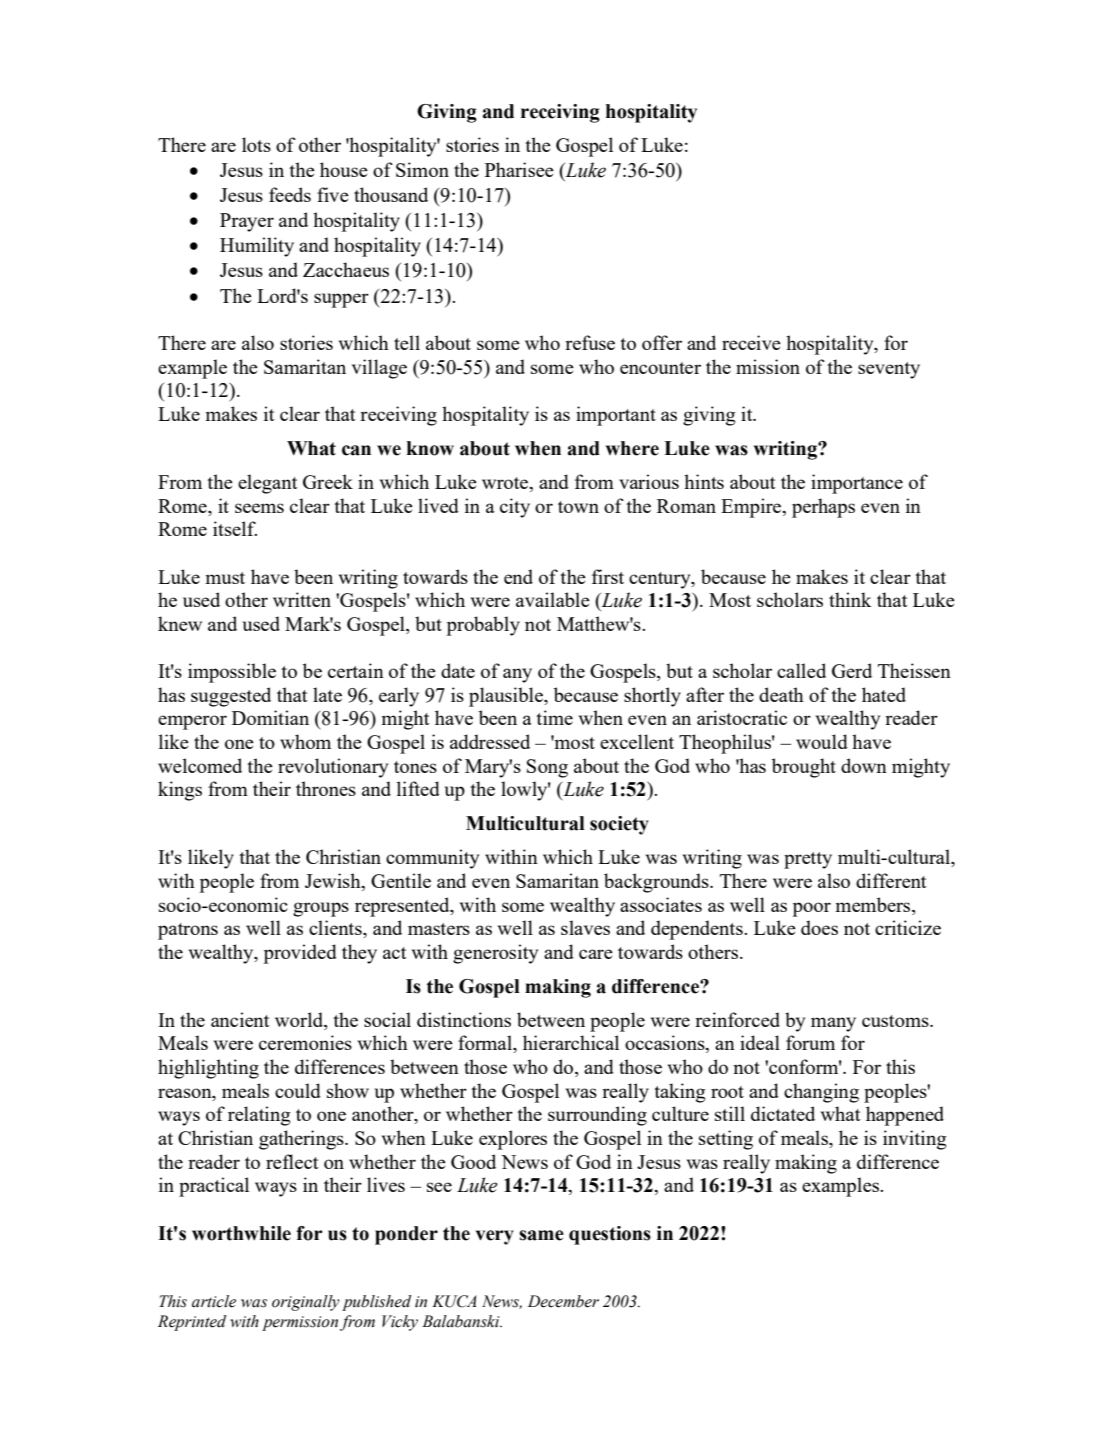  I want to click on receive, so click(751, 342).
